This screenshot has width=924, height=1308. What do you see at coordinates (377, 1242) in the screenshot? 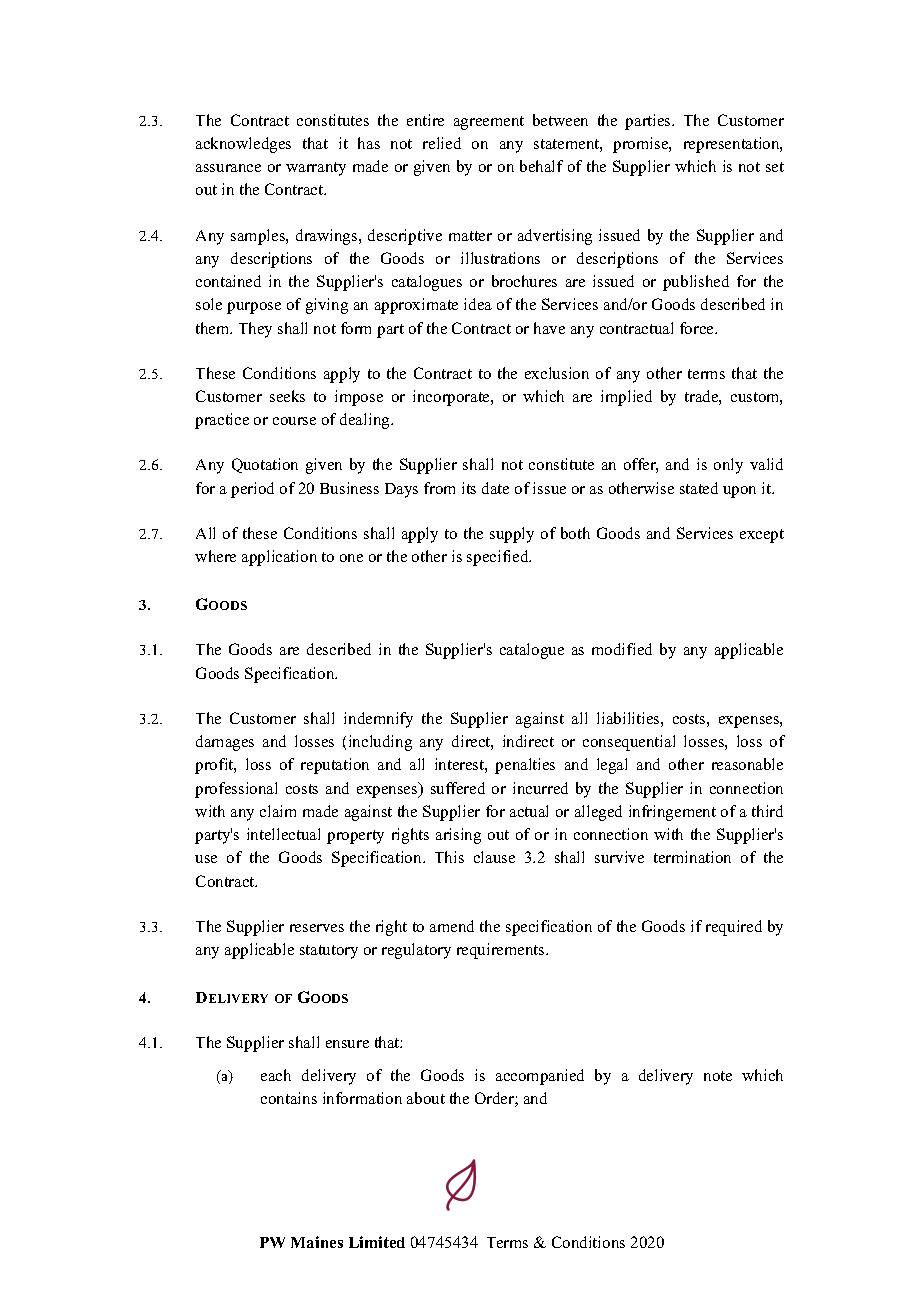
I see `Limited` at bounding box center [377, 1242].
